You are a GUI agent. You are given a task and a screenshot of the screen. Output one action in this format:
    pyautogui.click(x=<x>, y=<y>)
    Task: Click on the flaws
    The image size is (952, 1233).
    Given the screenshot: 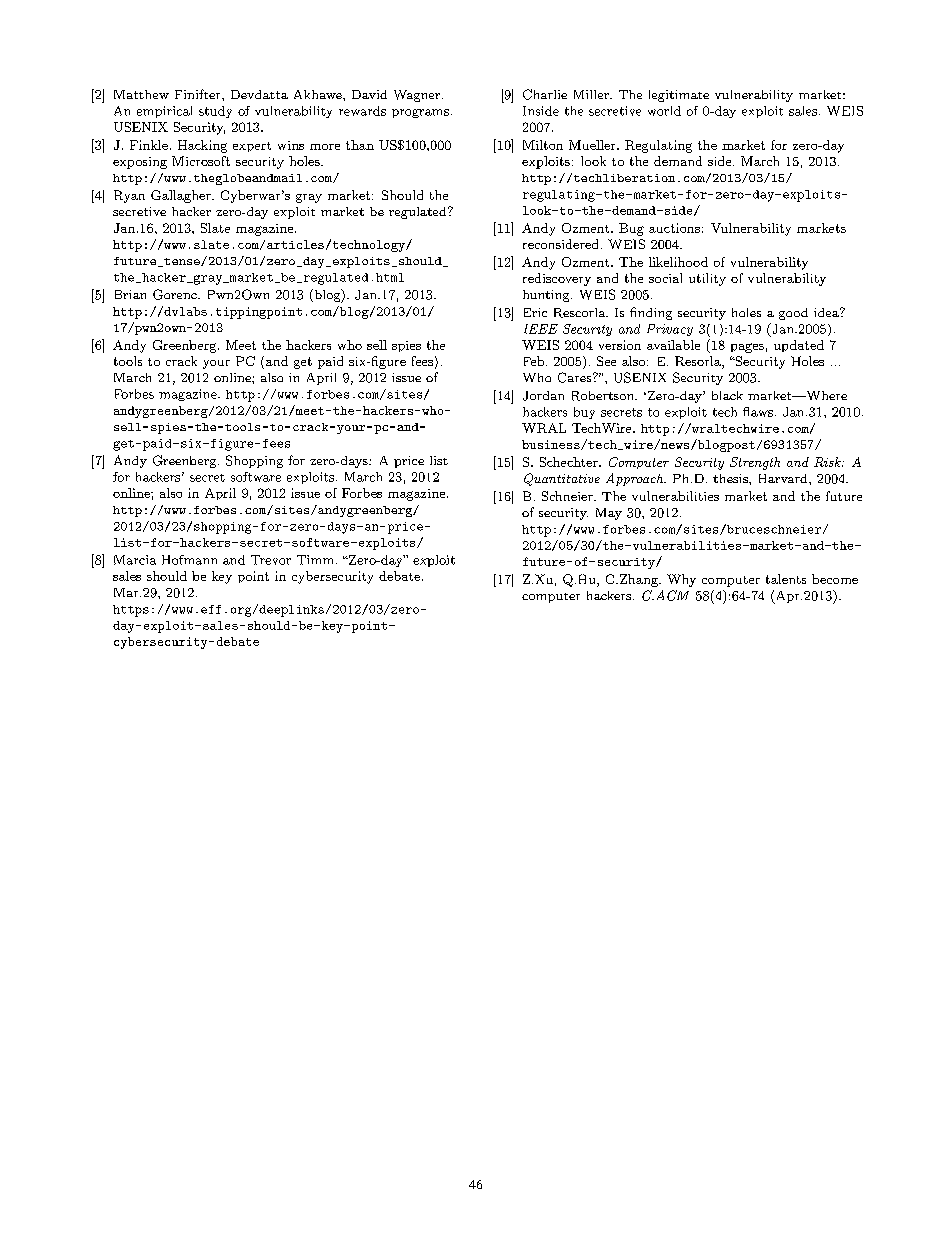 What is the action you would take?
    pyautogui.click(x=758, y=412)
